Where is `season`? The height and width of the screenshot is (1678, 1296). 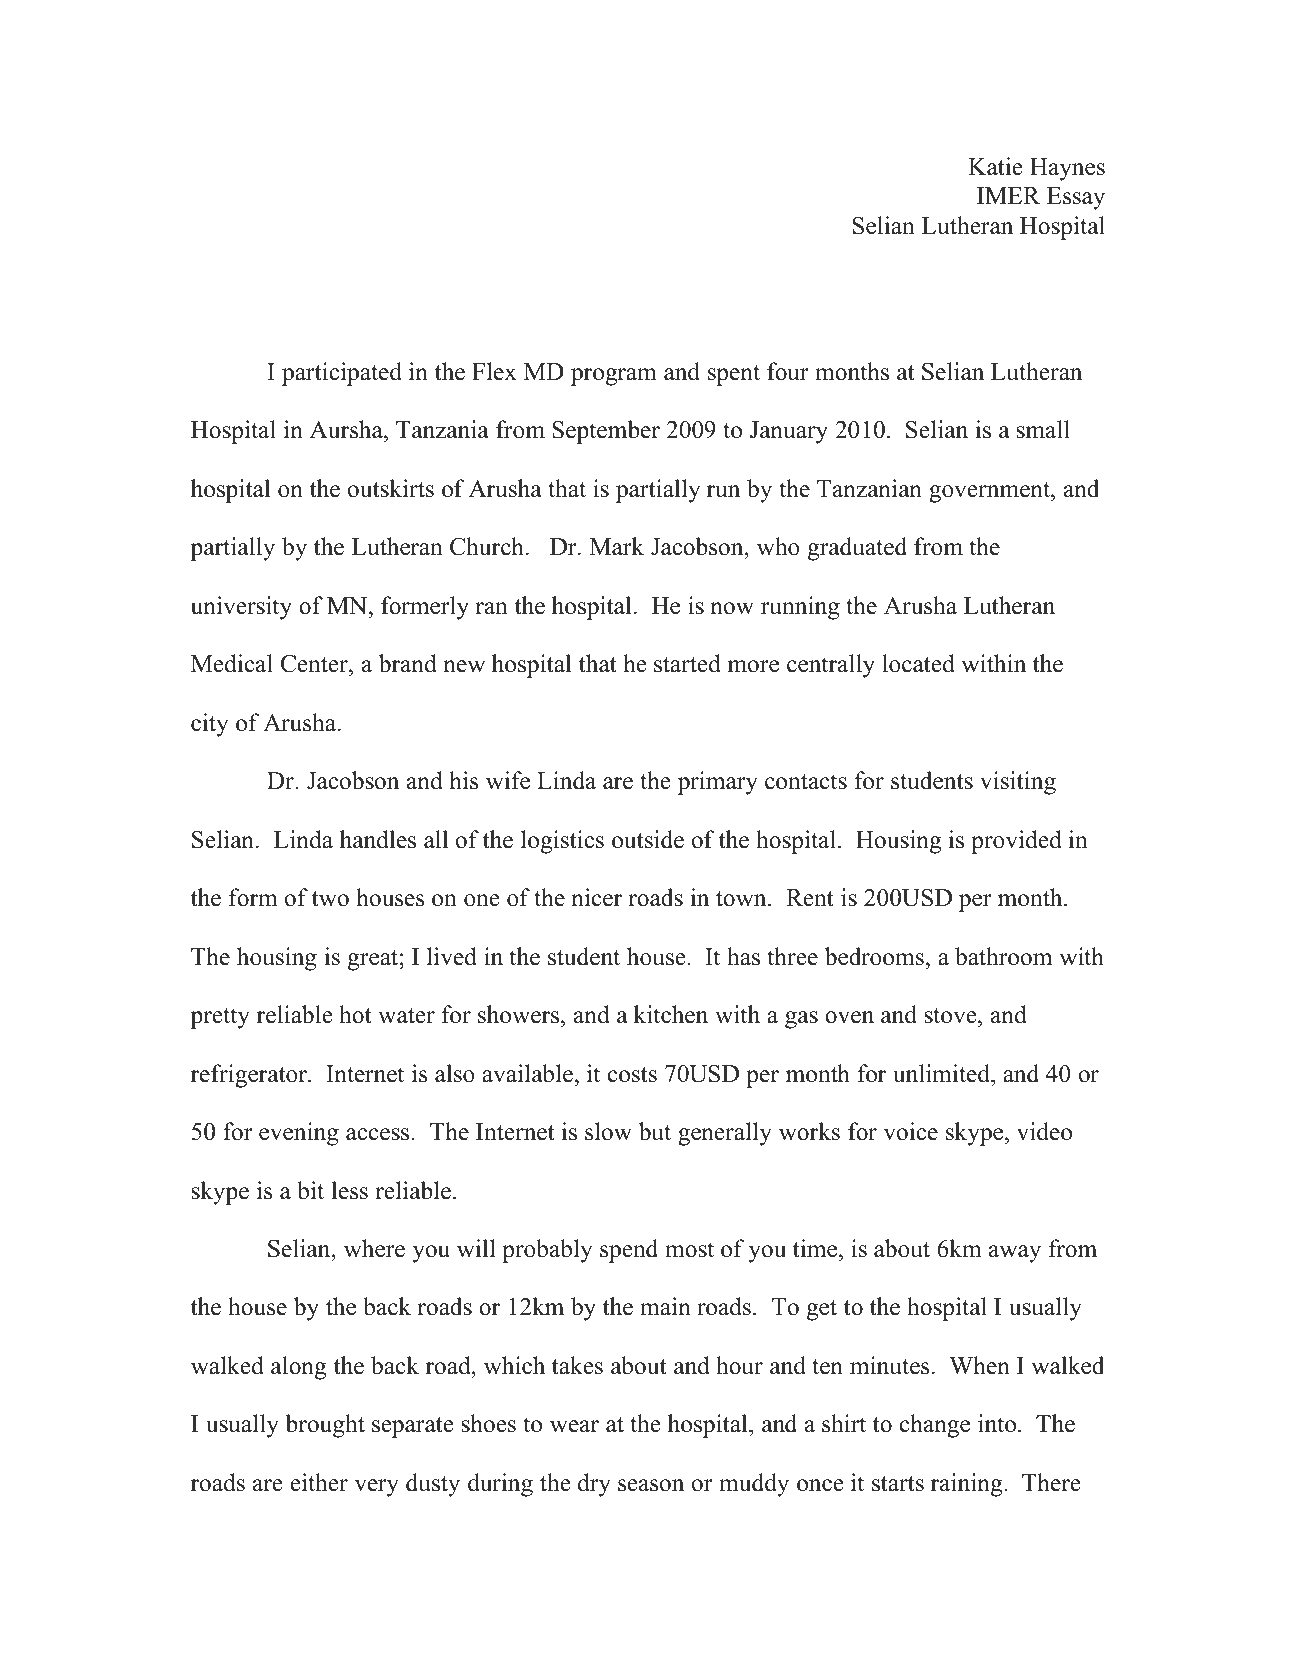 season is located at coordinates (651, 1485).
